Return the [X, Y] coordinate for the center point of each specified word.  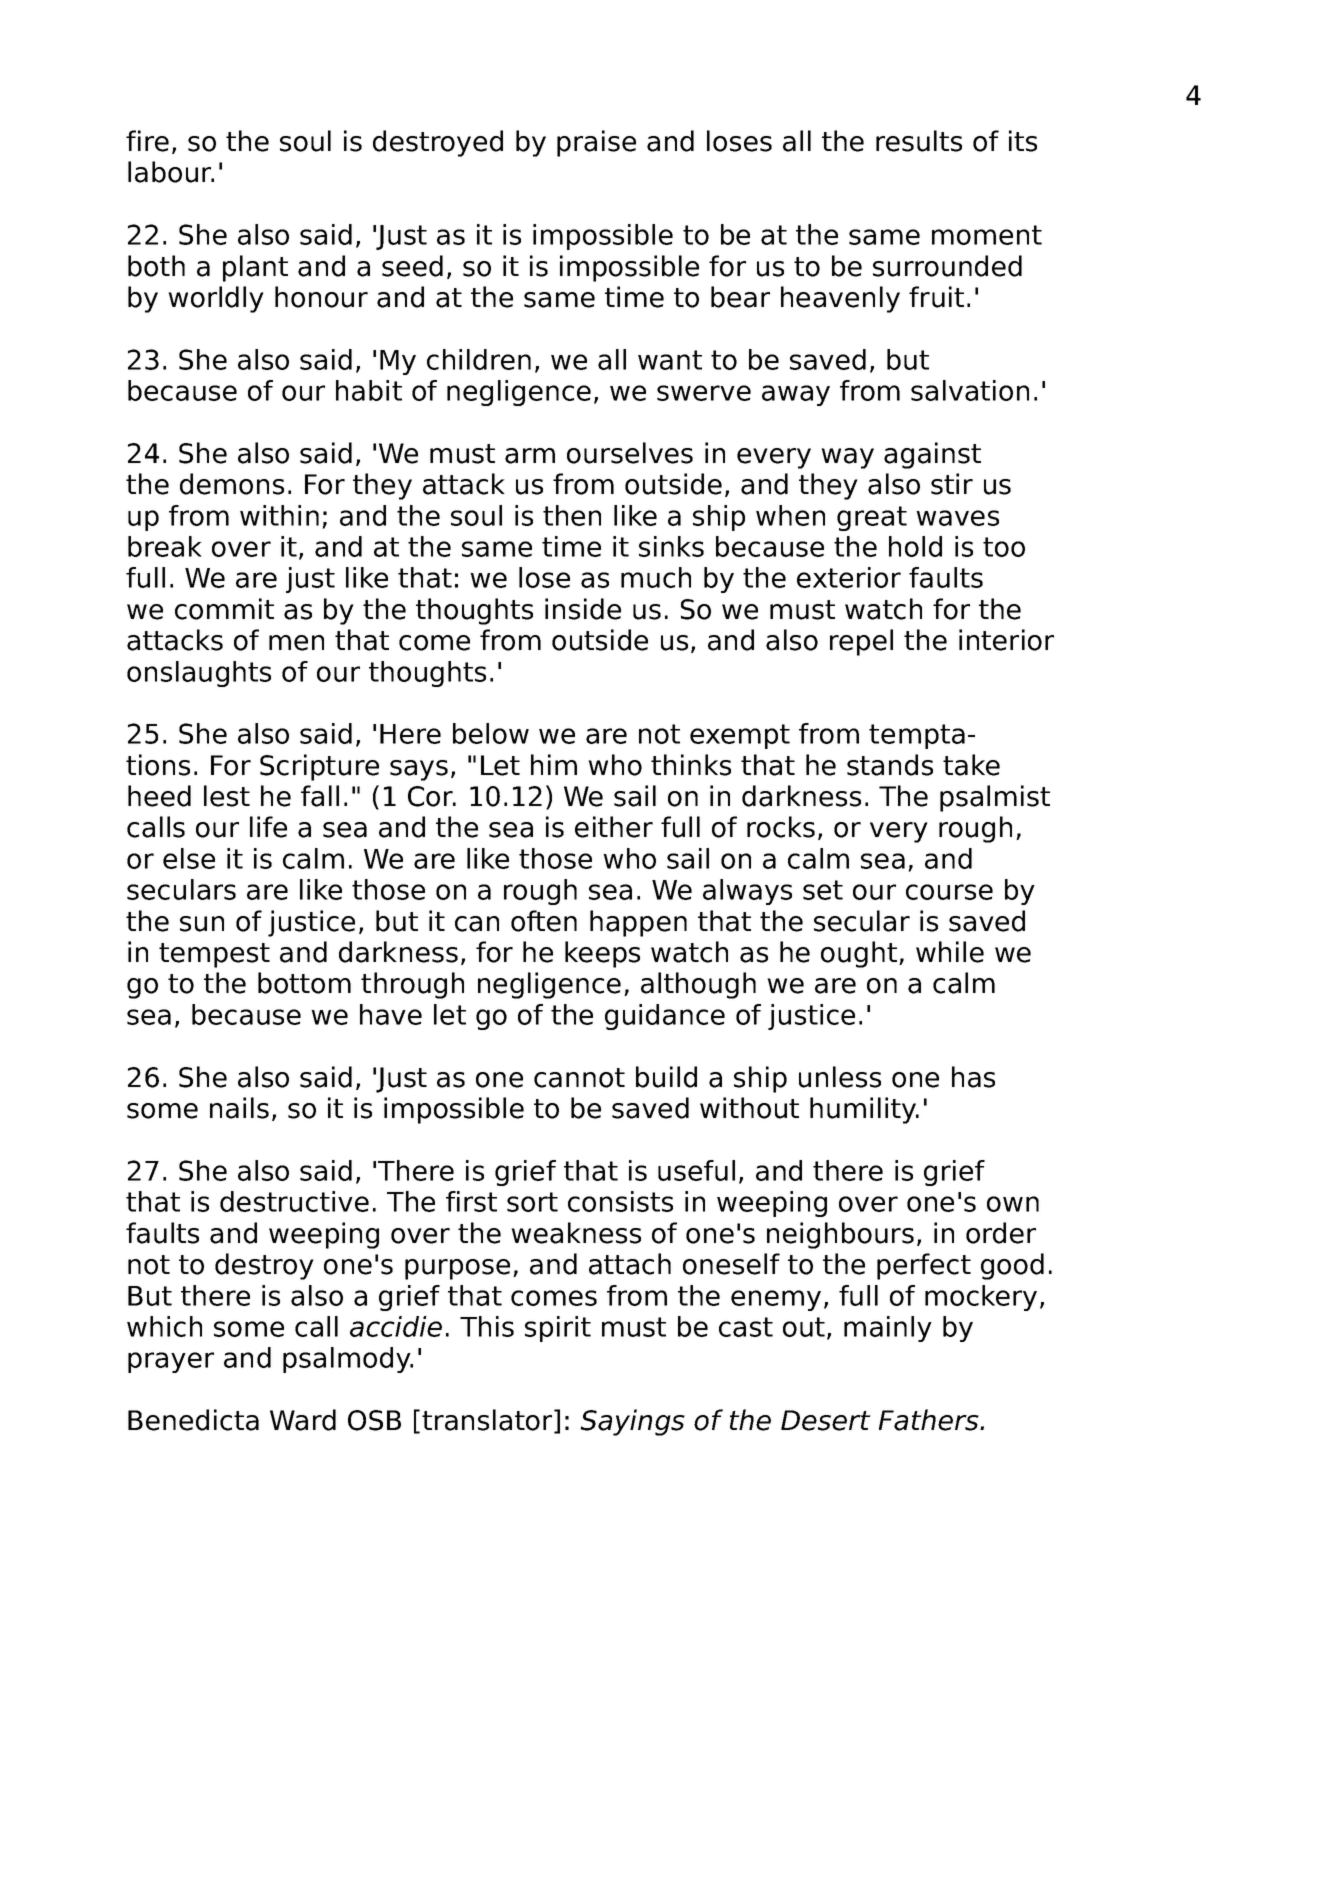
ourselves [630, 453]
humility [864, 1110]
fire [147, 141]
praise [596, 143]
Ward [303, 1420]
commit [224, 609]
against [932, 455]
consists [620, 1201]
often [544, 921]
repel [861, 642]
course [949, 892]
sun [202, 924]
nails [239, 1108]
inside [583, 609]
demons [232, 484]
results [919, 141]
